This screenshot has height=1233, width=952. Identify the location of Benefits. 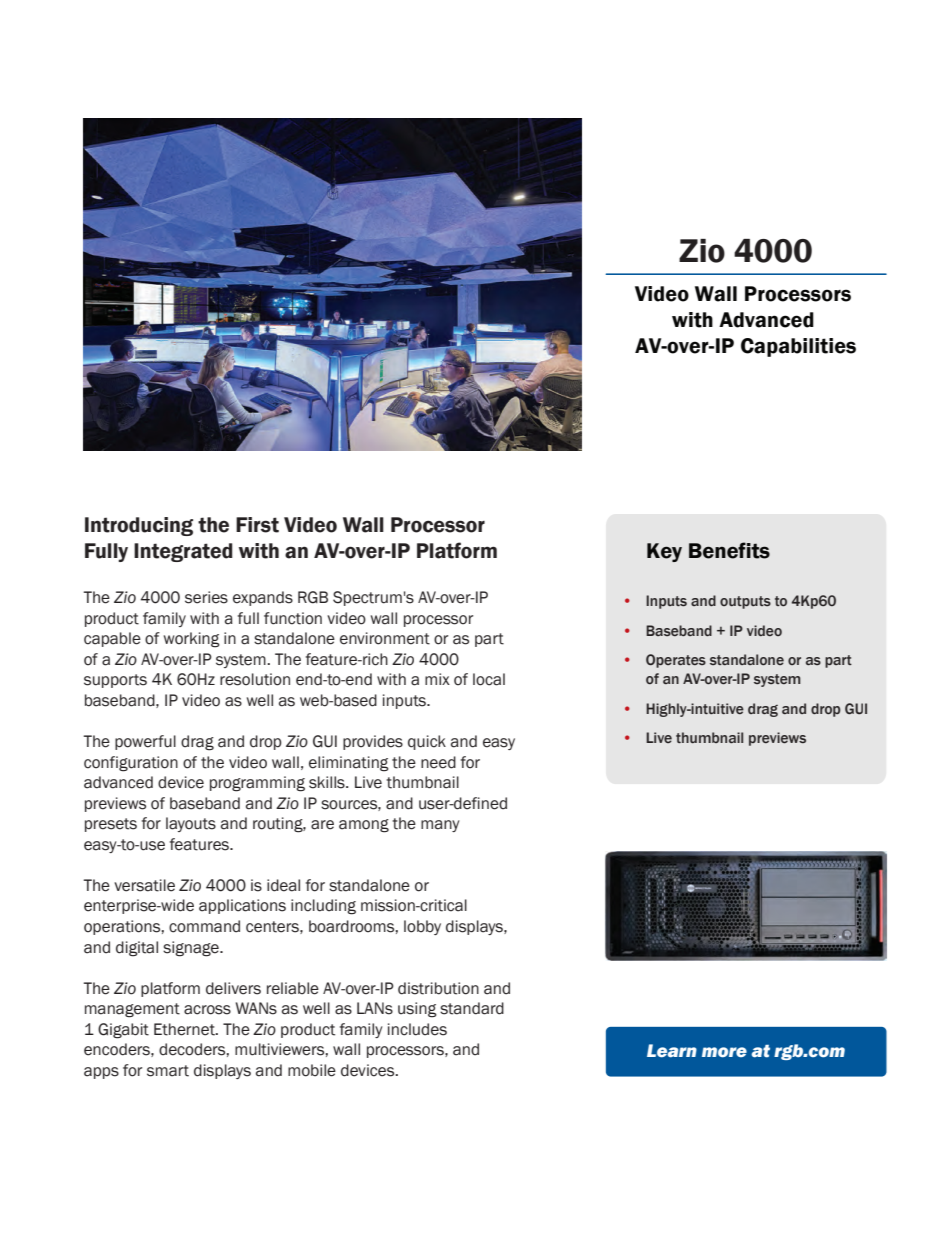
(729, 550).
